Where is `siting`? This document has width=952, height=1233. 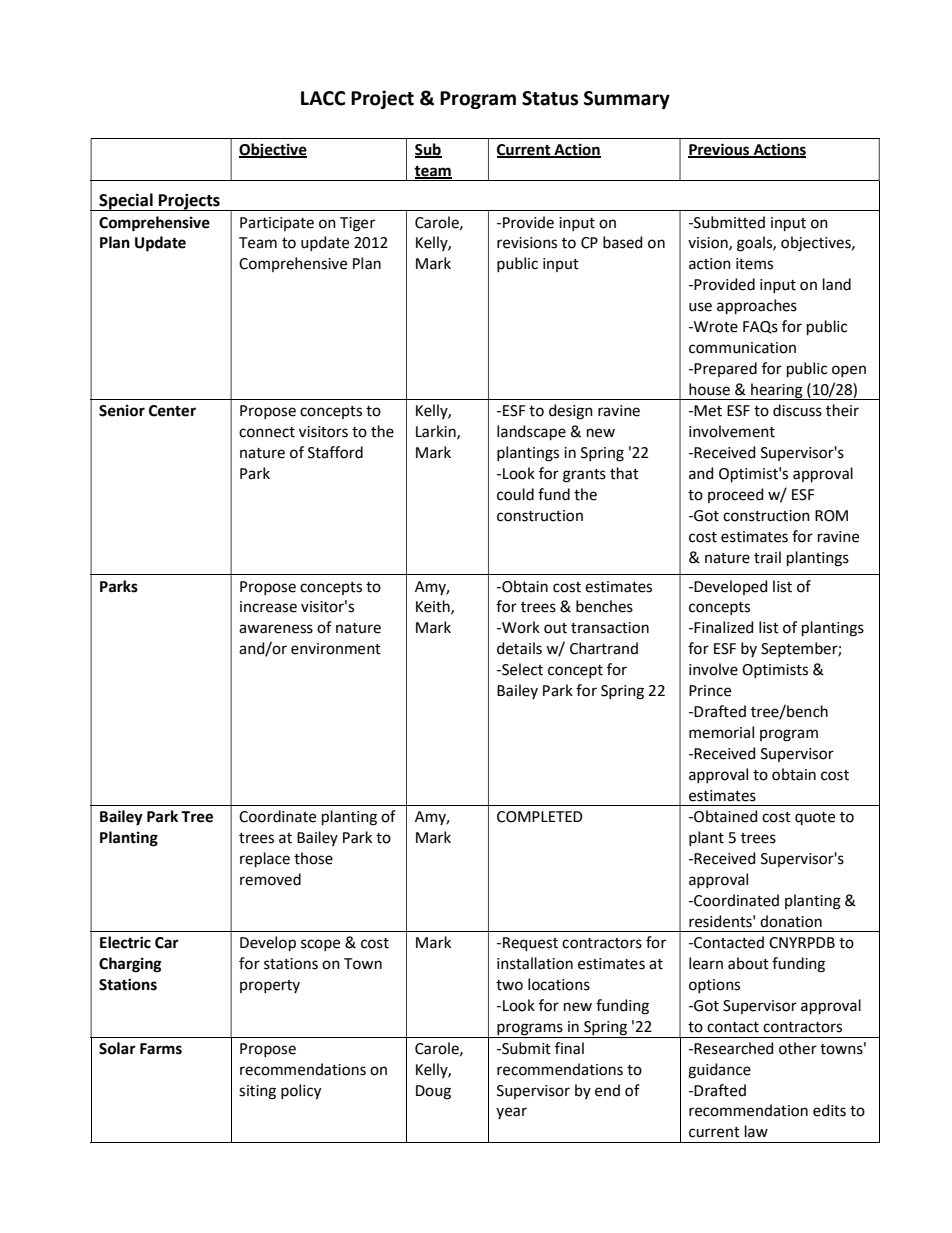
siting is located at coordinates (257, 1092).
